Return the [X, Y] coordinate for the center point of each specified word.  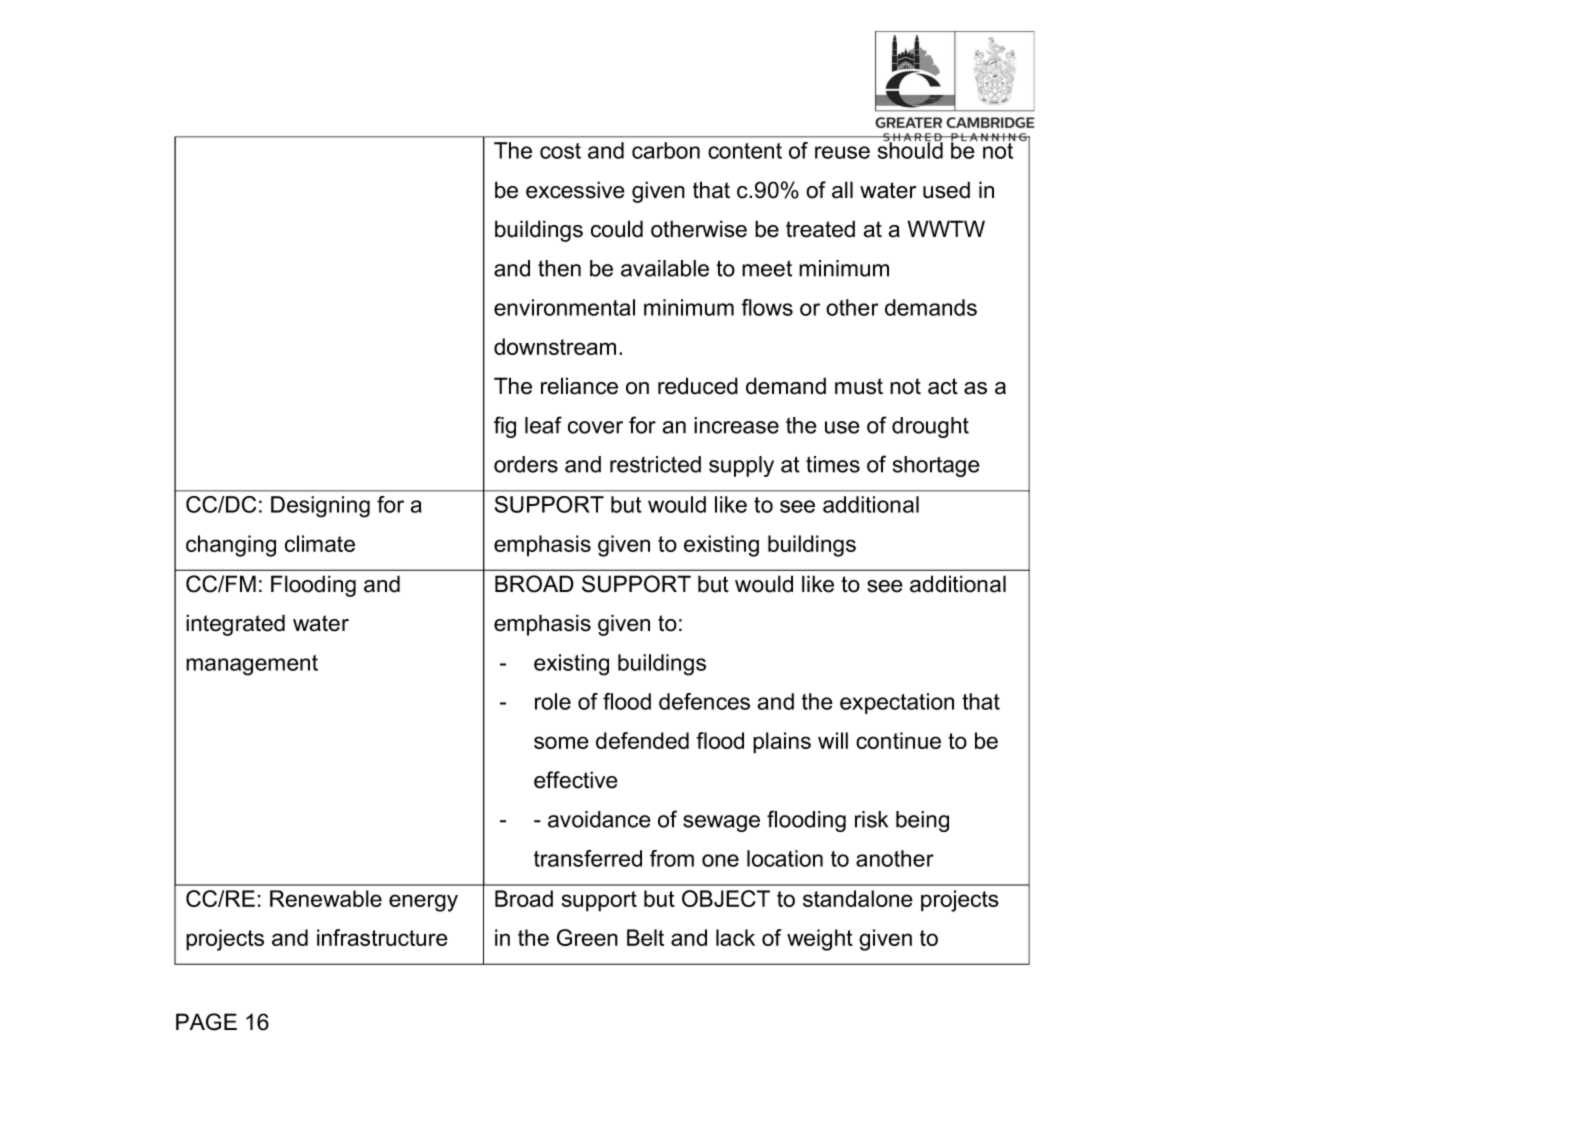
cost [560, 151]
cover [595, 427]
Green [587, 937]
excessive [575, 190]
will [833, 740]
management [252, 665]
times [833, 464]
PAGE [206, 1022]
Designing [320, 507]
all [842, 190]
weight [820, 940]
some [561, 742]
